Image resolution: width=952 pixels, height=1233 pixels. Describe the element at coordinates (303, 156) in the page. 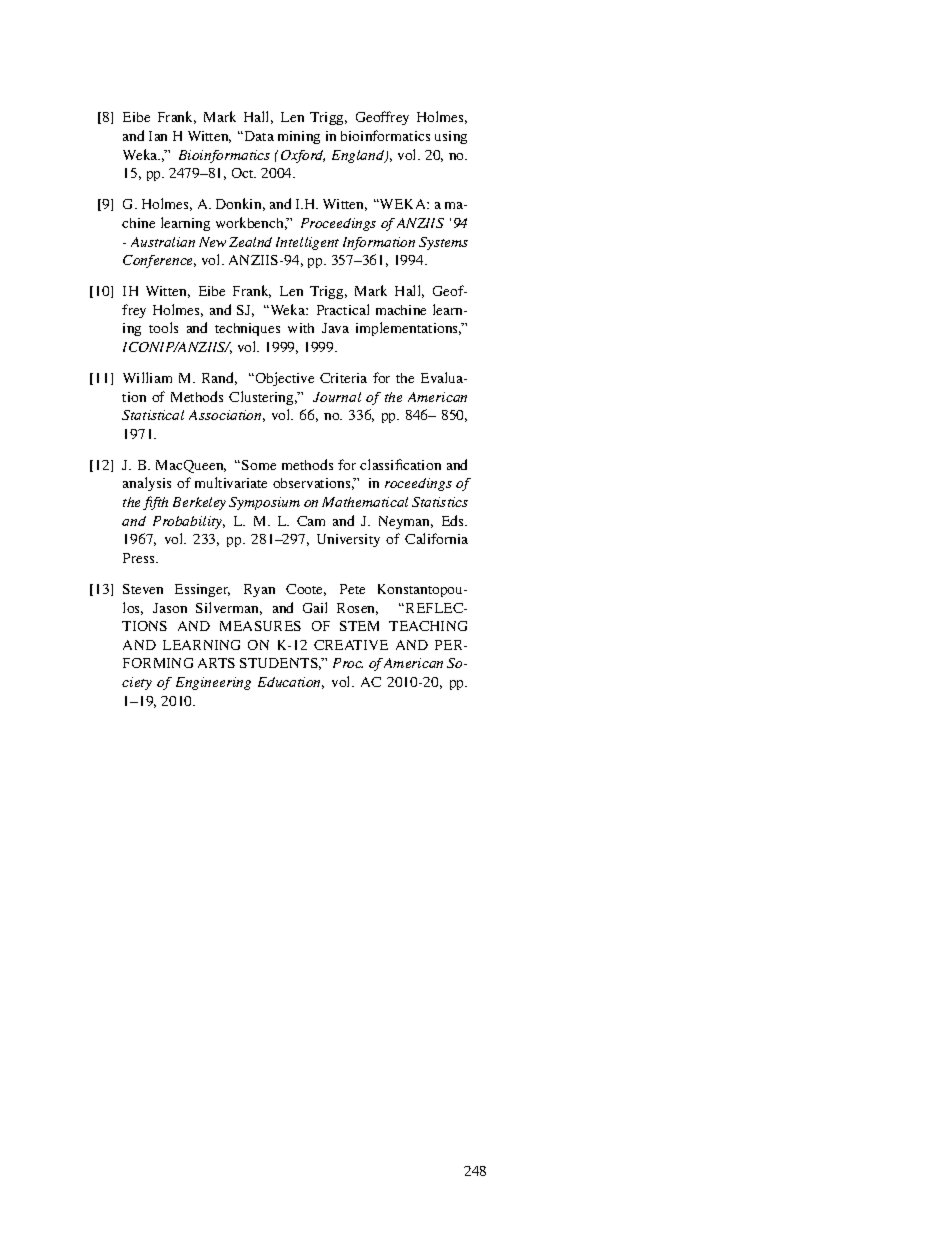

I see `Oxford` at that location.
